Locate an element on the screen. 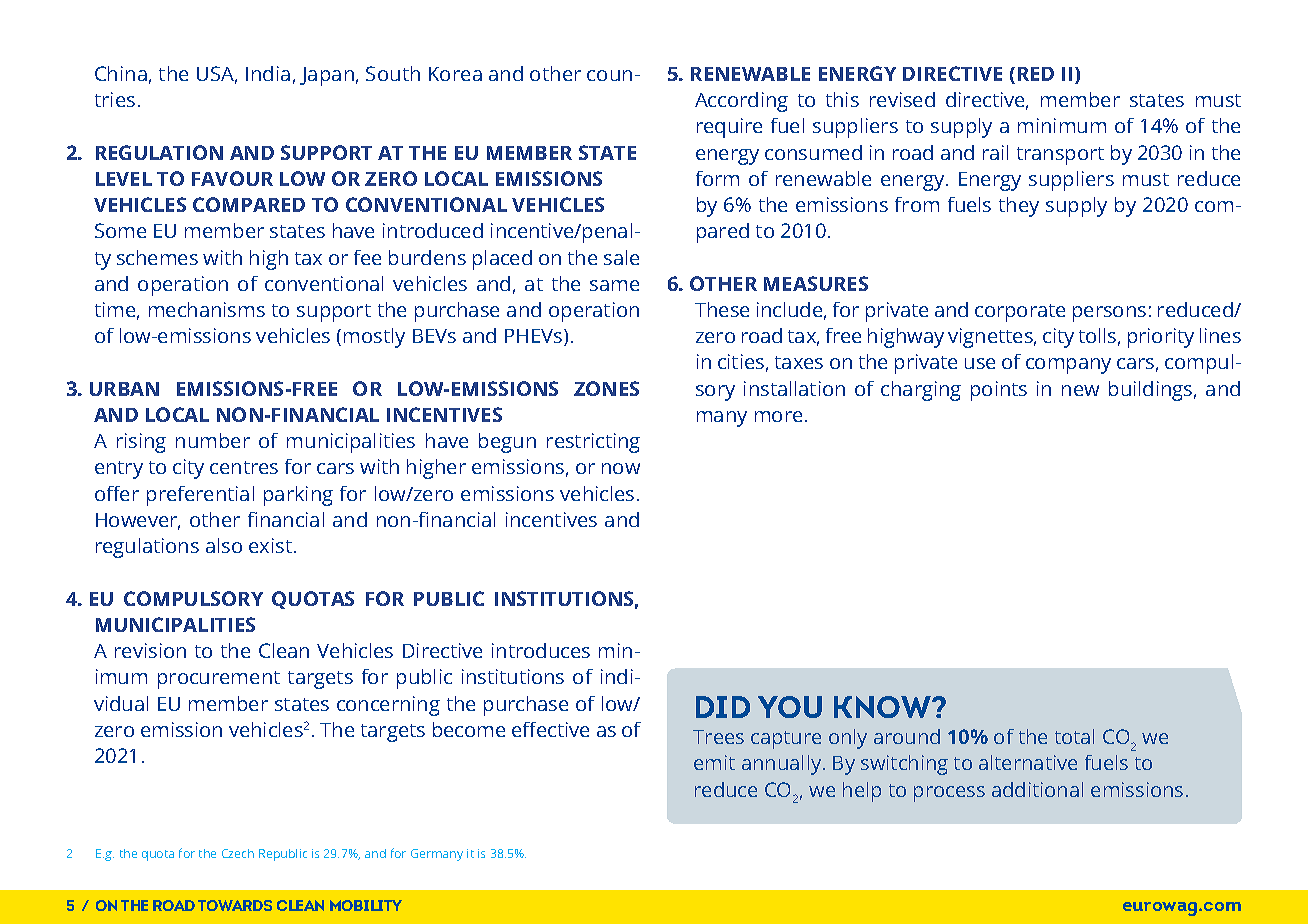 The image size is (1308, 924). additional is located at coordinates (1037, 789).
